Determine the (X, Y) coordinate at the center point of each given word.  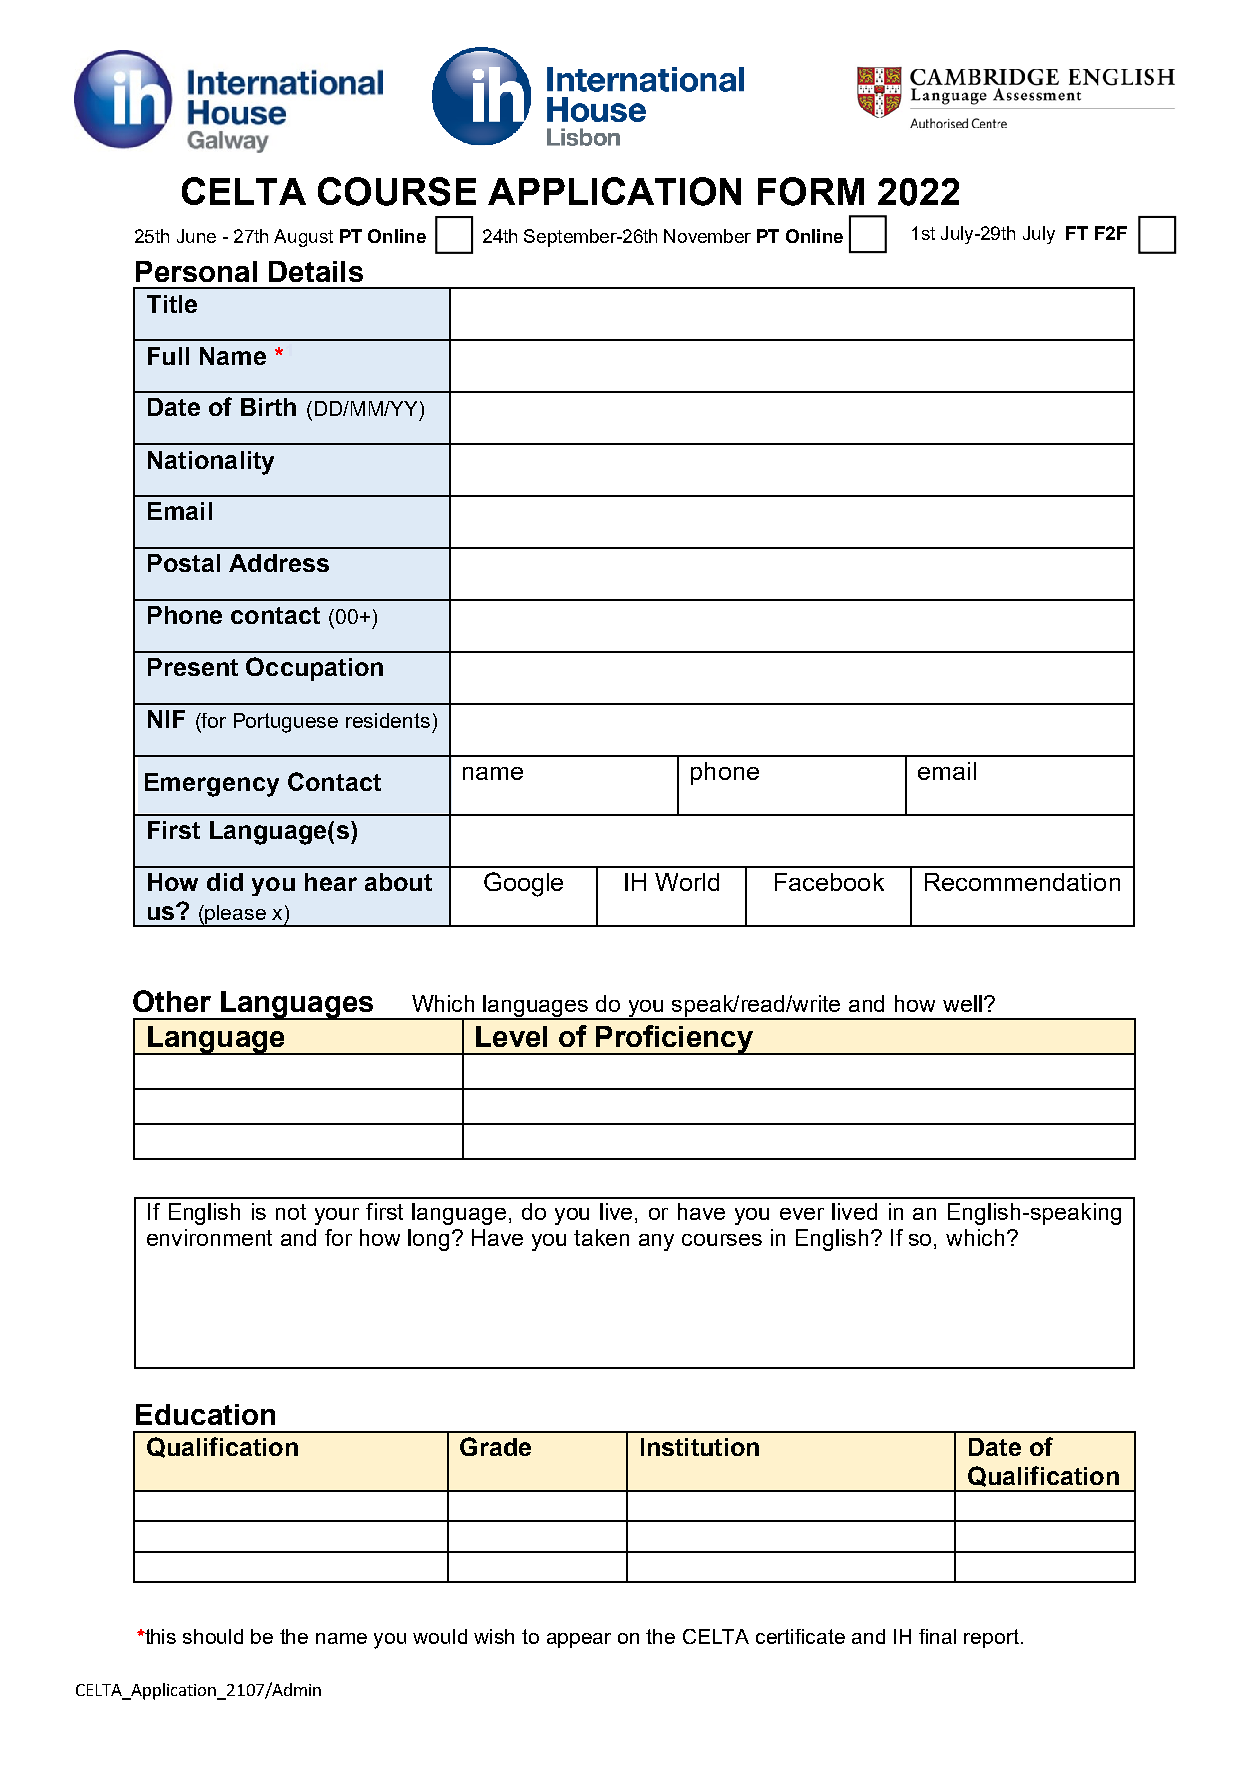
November (707, 236)
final (937, 1636)
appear (579, 1640)
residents (388, 720)
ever (802, 1214)
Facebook (829, 882)
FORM (811, 191)
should (213, 1636)
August (303, 238)
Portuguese (286, 723)
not (291, 1212)
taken (601, 1237)
